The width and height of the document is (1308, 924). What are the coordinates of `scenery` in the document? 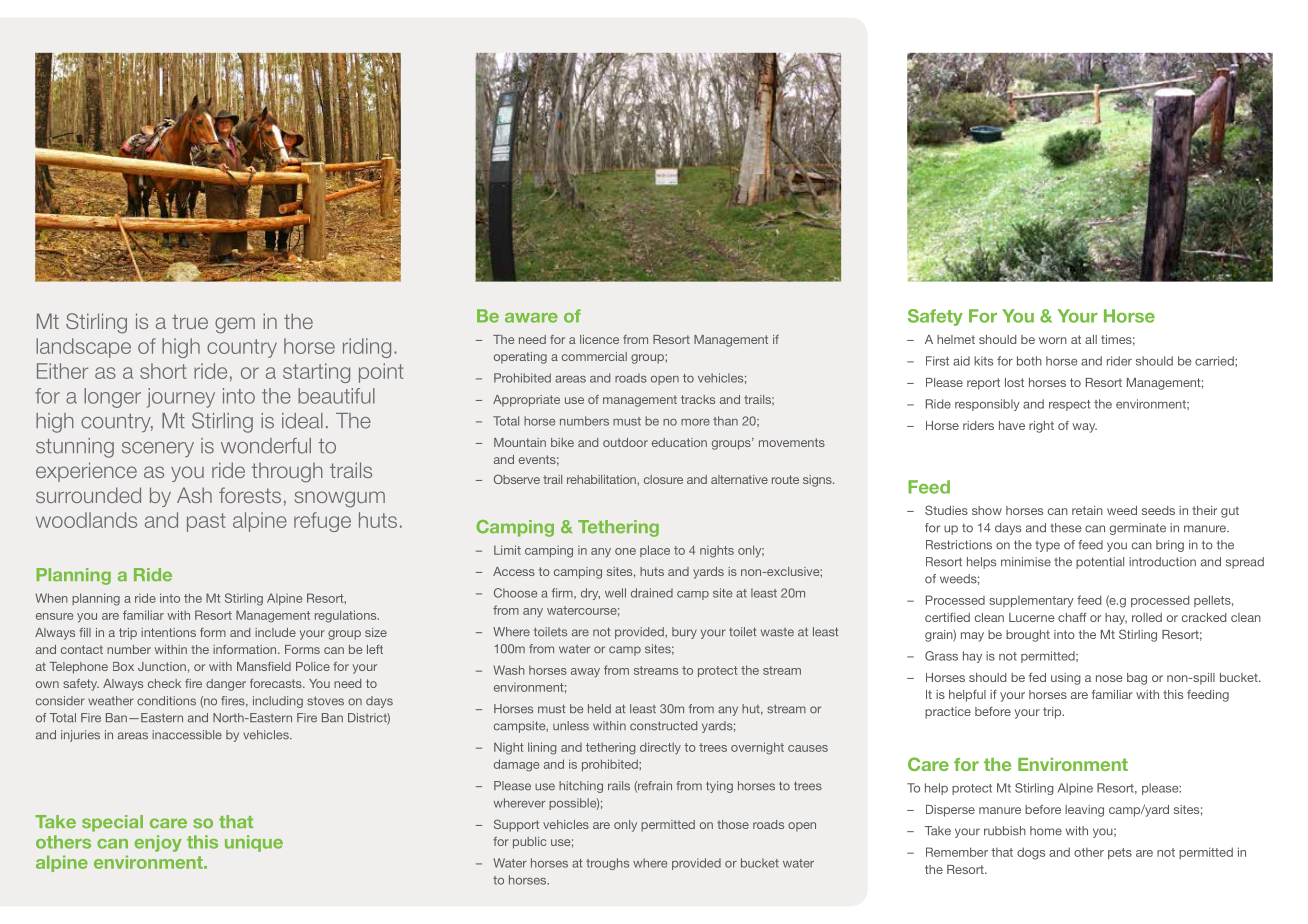 It's located at (158, 449).
